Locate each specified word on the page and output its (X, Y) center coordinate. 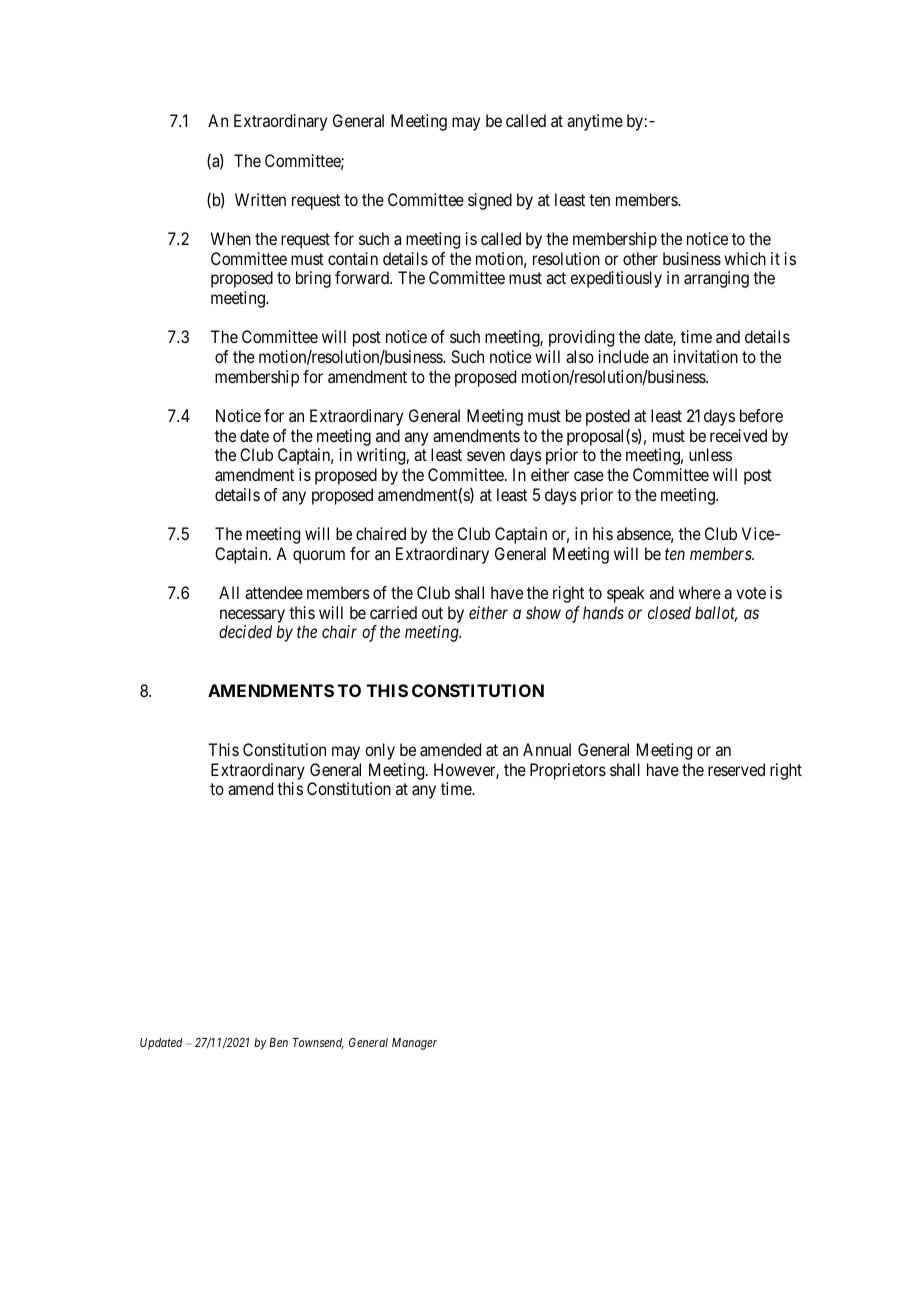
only (380, 751)
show (543, 612)
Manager (414, 1044)
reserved (736, 769)
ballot (716, 614)
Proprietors (568, 771)
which (745, 258)
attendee (274, 592)
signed (490, 201)
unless (710, 454)
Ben (278, 1042)
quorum (319, 557)
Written (260, 199)
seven (486, 456)
